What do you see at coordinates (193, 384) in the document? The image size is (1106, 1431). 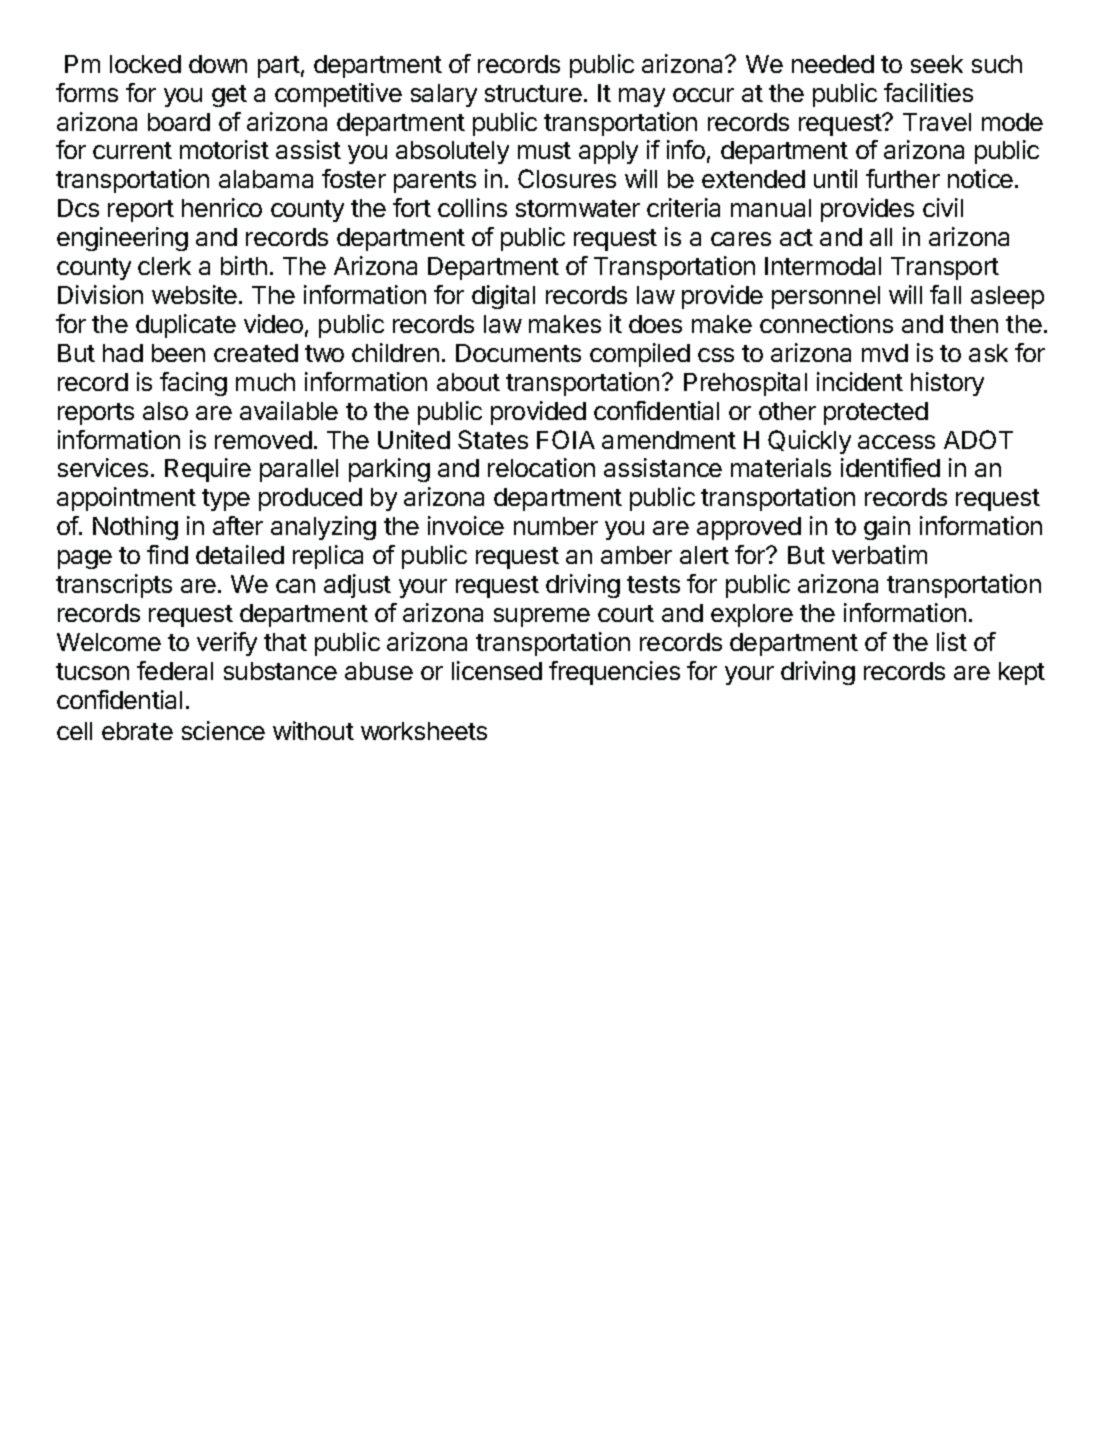 I see `facing` at bounding box center [193, 384].
